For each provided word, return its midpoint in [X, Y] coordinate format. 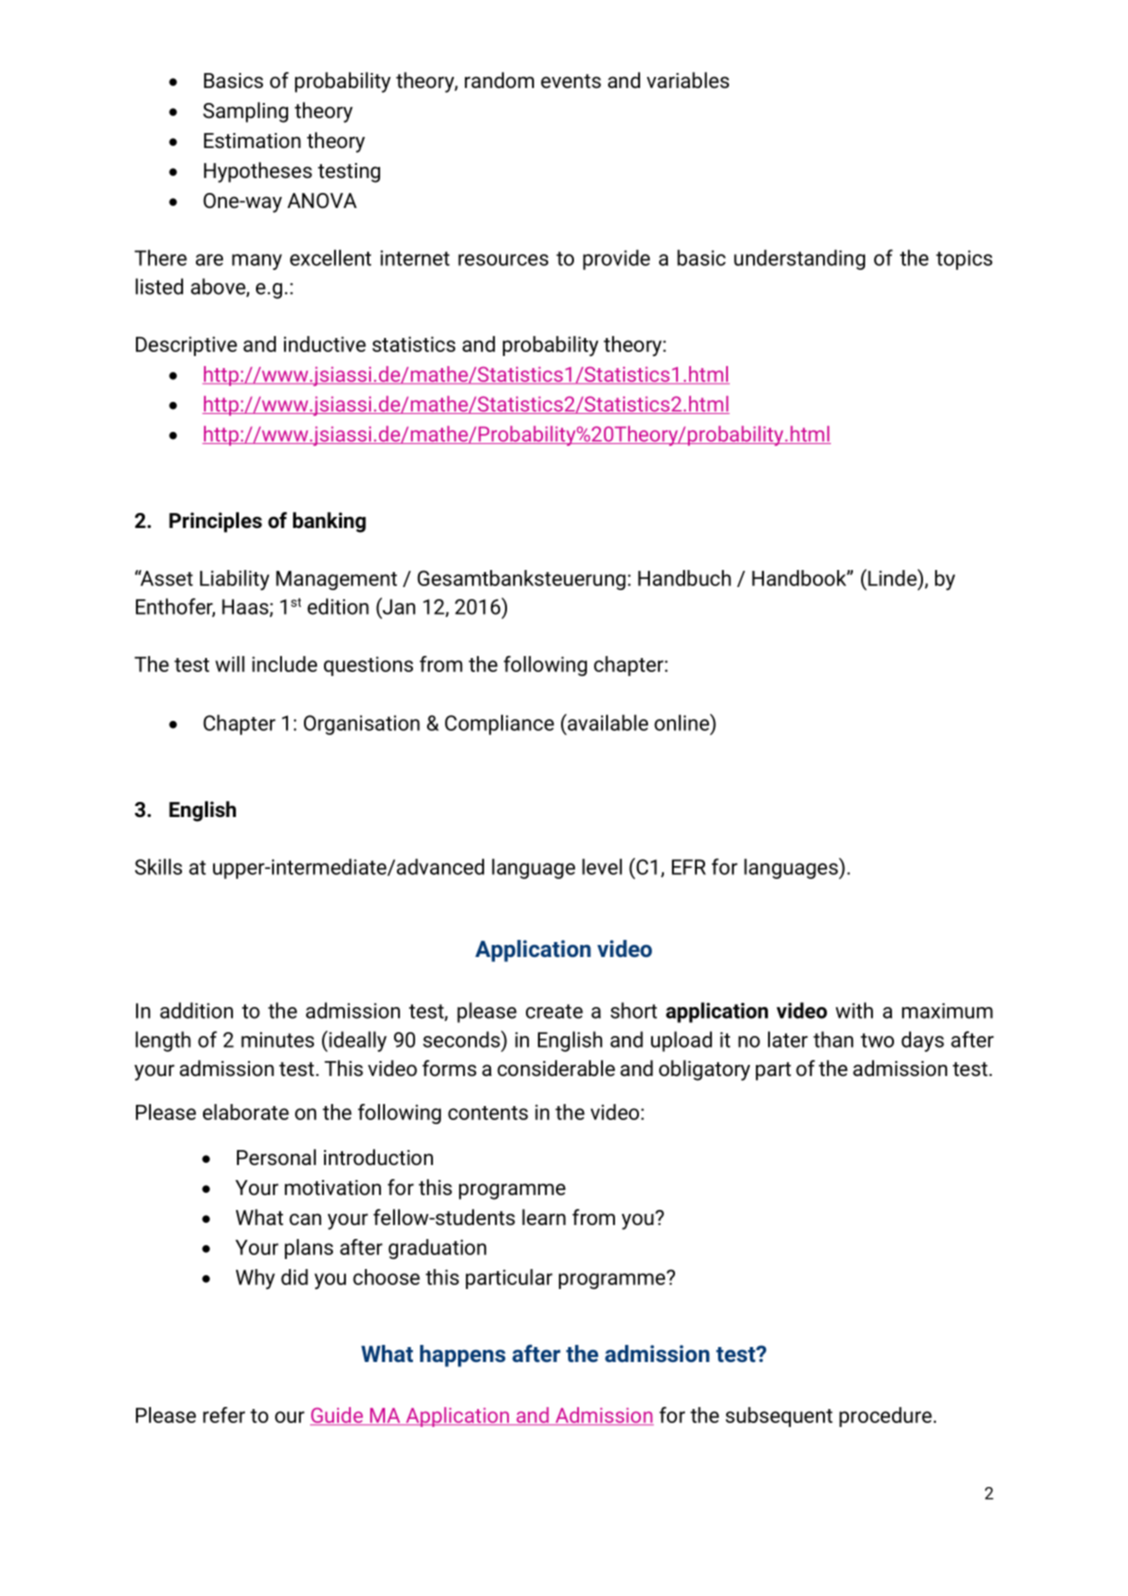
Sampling [245, 112]
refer [224, 1415]
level [602, 867]
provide [616, 260]
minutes [277, 1040]
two [877, 1040]
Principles [215, 522]
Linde [892, 577]
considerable [556, 1068]
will [230, 664]
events [571, 81]
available [606, 722]
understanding [799, 260]
